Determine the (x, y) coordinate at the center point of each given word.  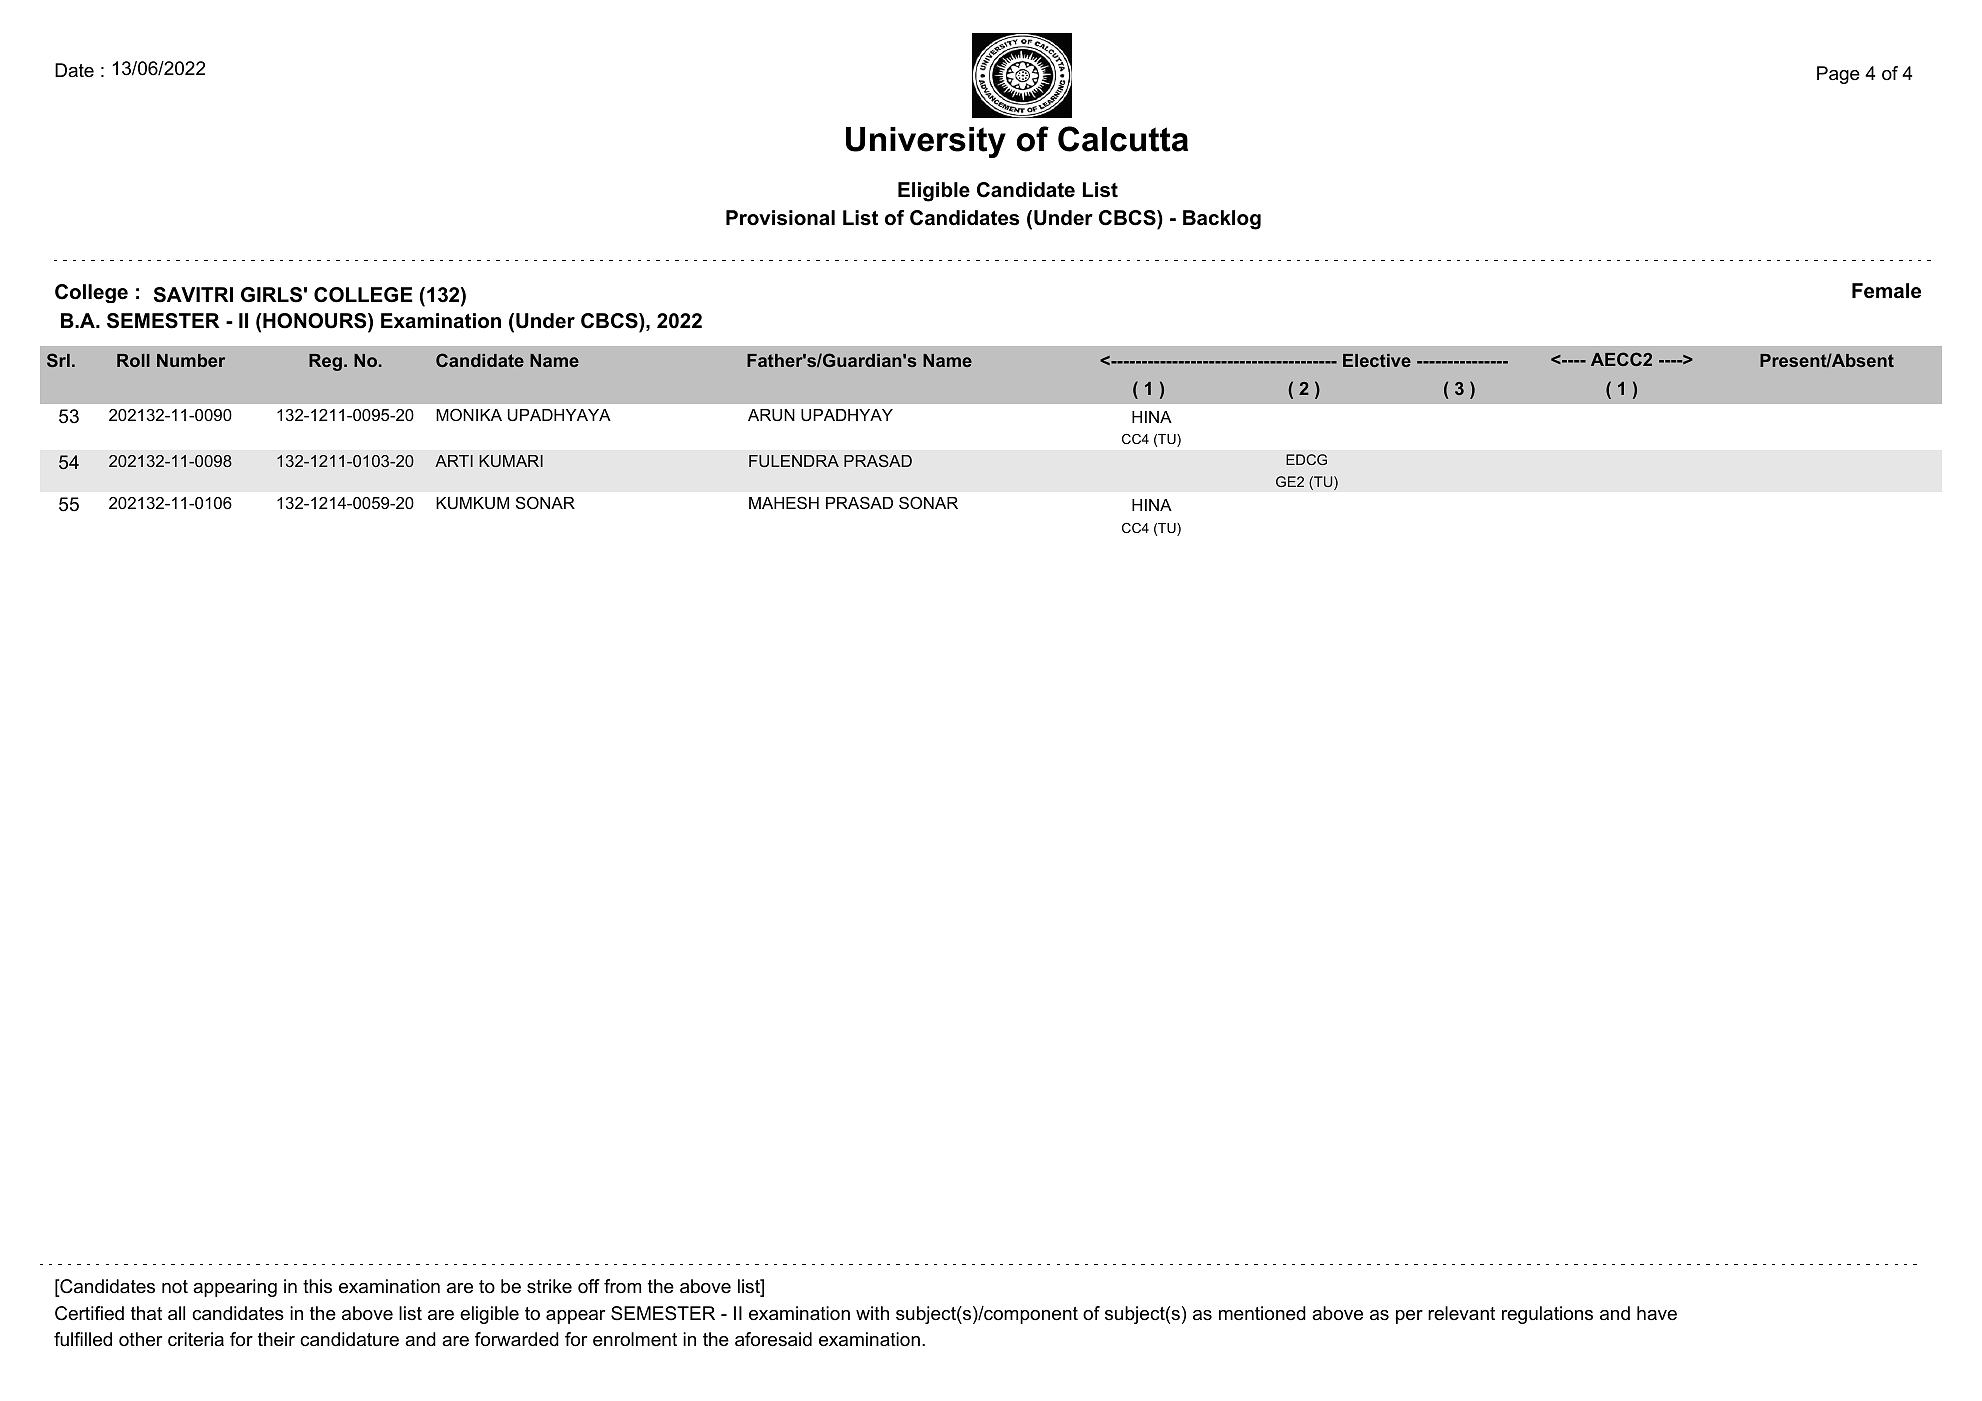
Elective (1377, 360)
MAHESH (784, 502)
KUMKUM (472, 503)
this (317, 1286)
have (1657, 1313)
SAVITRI (193, 295)
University (926, 142)
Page (1838, 75)
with (872, 1313)
